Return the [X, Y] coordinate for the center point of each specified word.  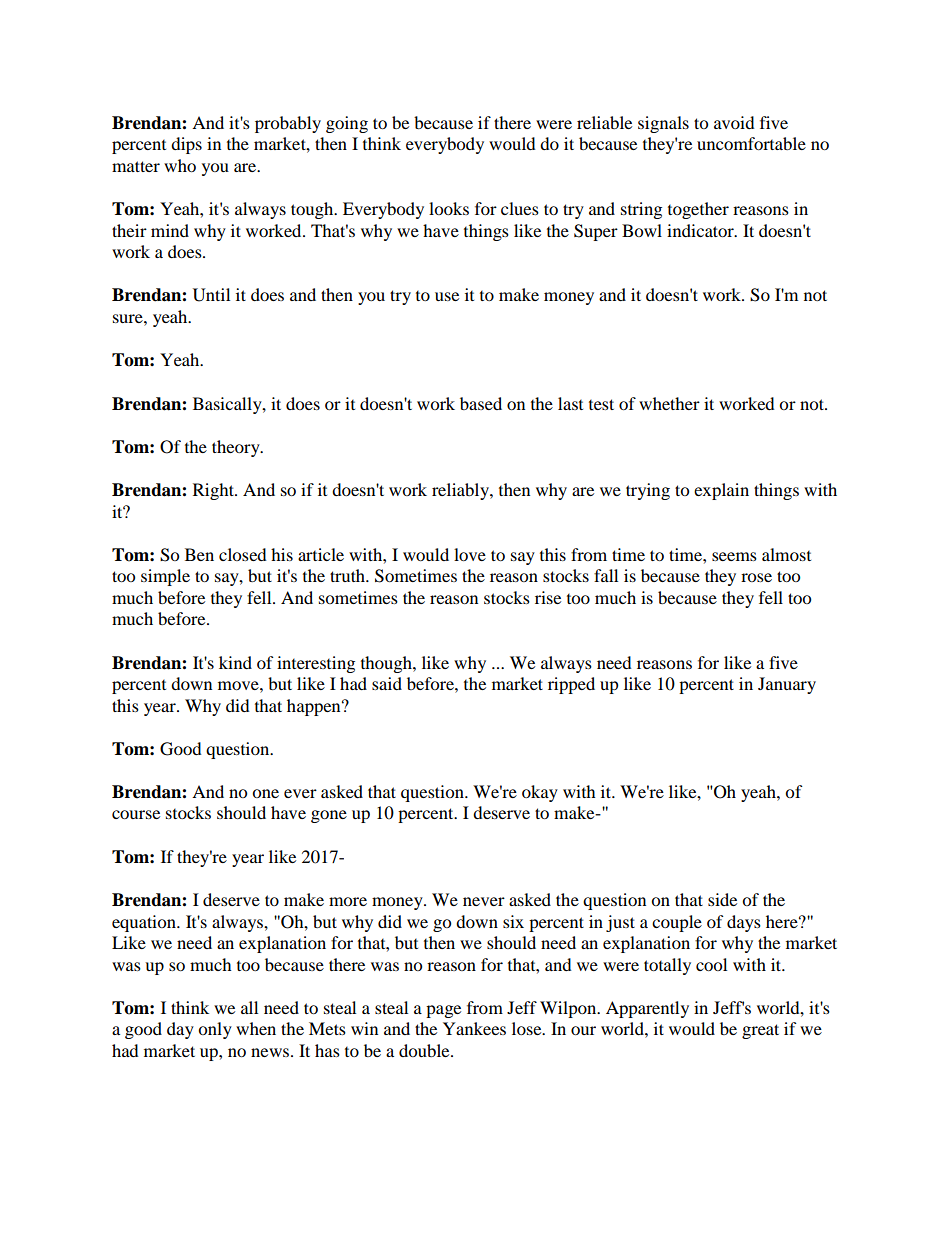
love [470, 554]
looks [449, 208]
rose [756, 577]
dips [186, 145]
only [215, 1030]
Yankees [474, 1028]
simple [165, 577]
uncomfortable [751, 143]
